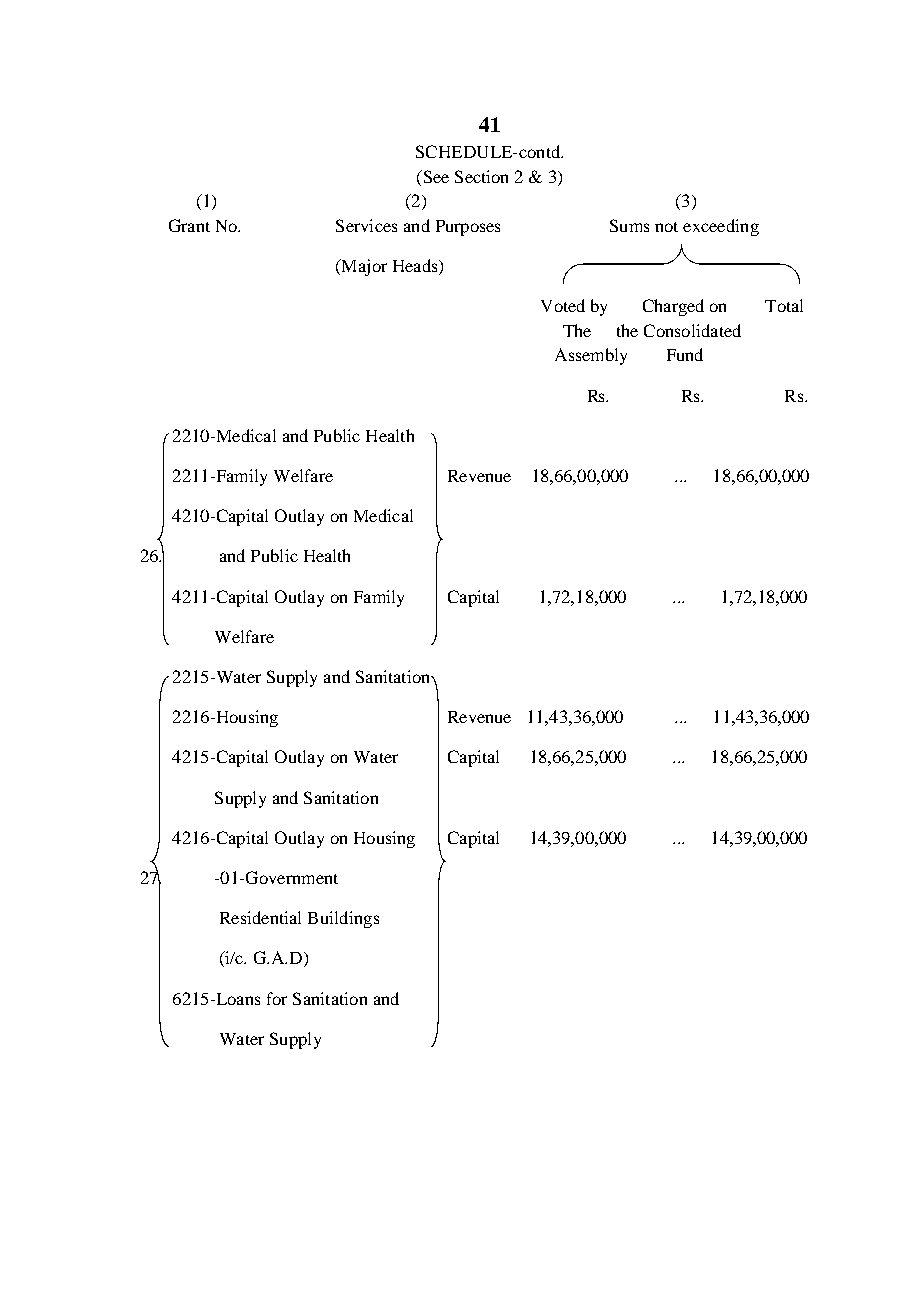 The width and height of the page is (924, 1308). I want to click on Residential, so click(260, 917).
